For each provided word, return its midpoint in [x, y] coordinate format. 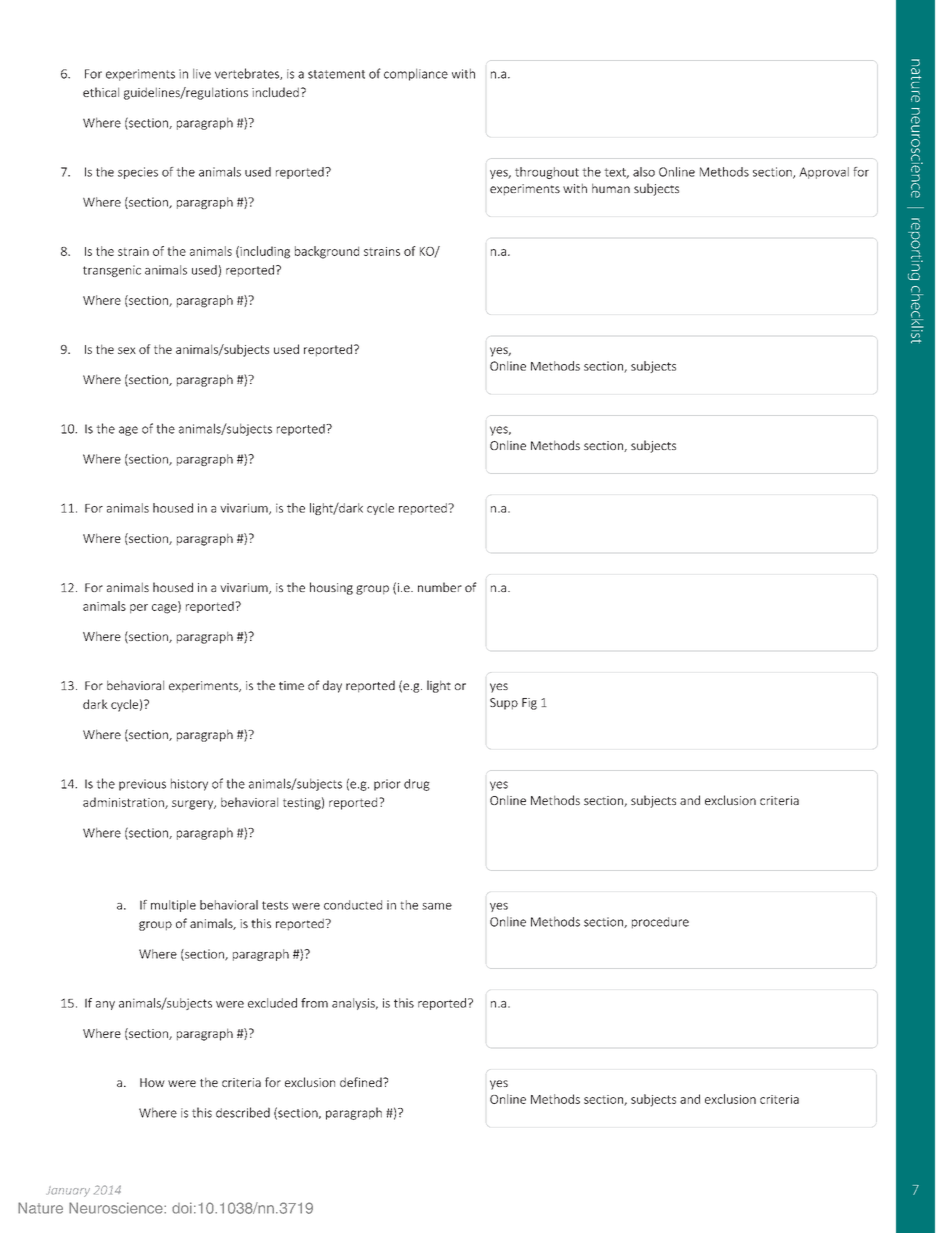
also [644, 172]
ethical [101, 92]
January [68, 1191]
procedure [660, 923]
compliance [416, 74]
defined [362, 1082]
